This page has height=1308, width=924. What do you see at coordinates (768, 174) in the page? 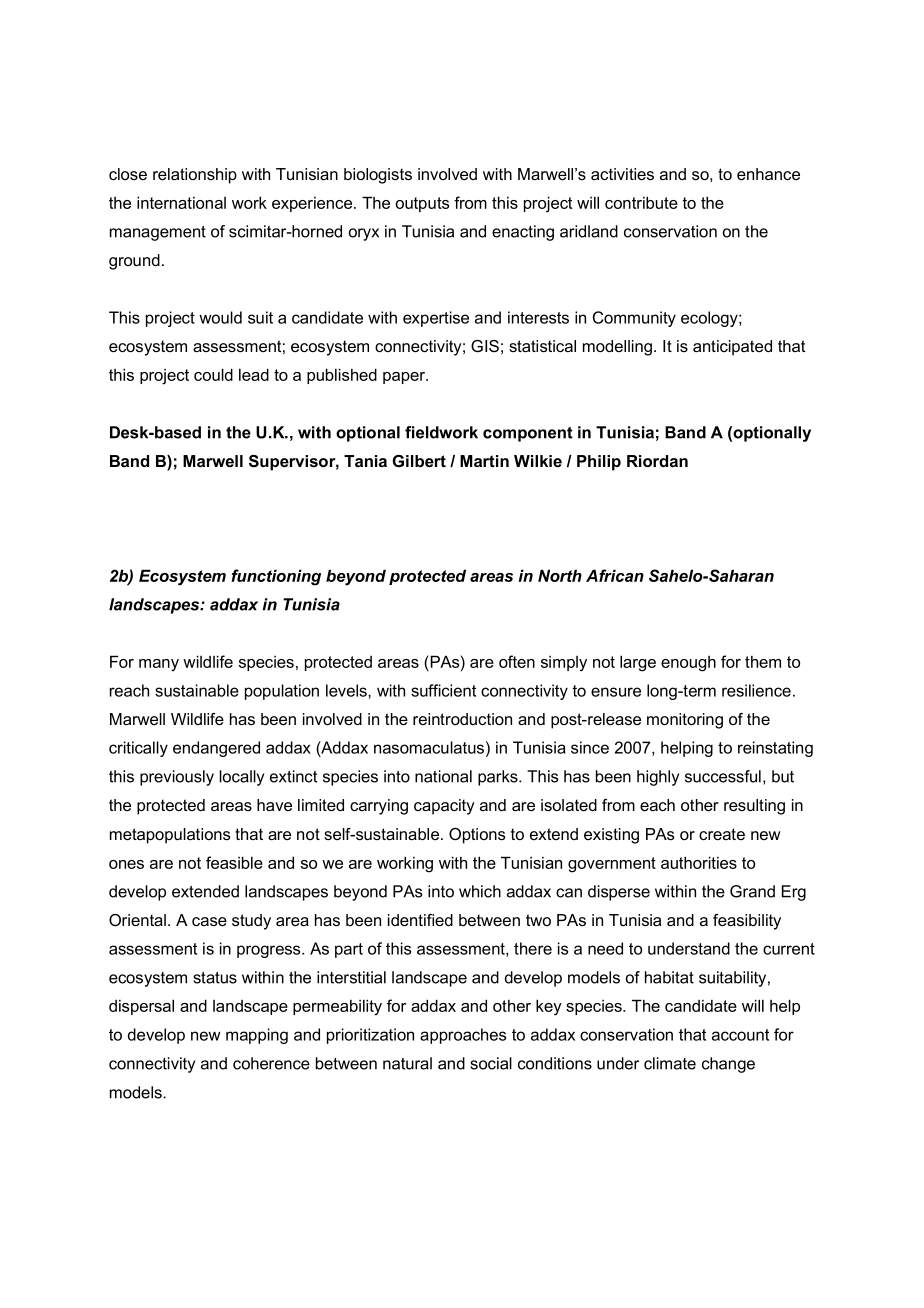
I see `enhance` at bounding box center [768, 174].
